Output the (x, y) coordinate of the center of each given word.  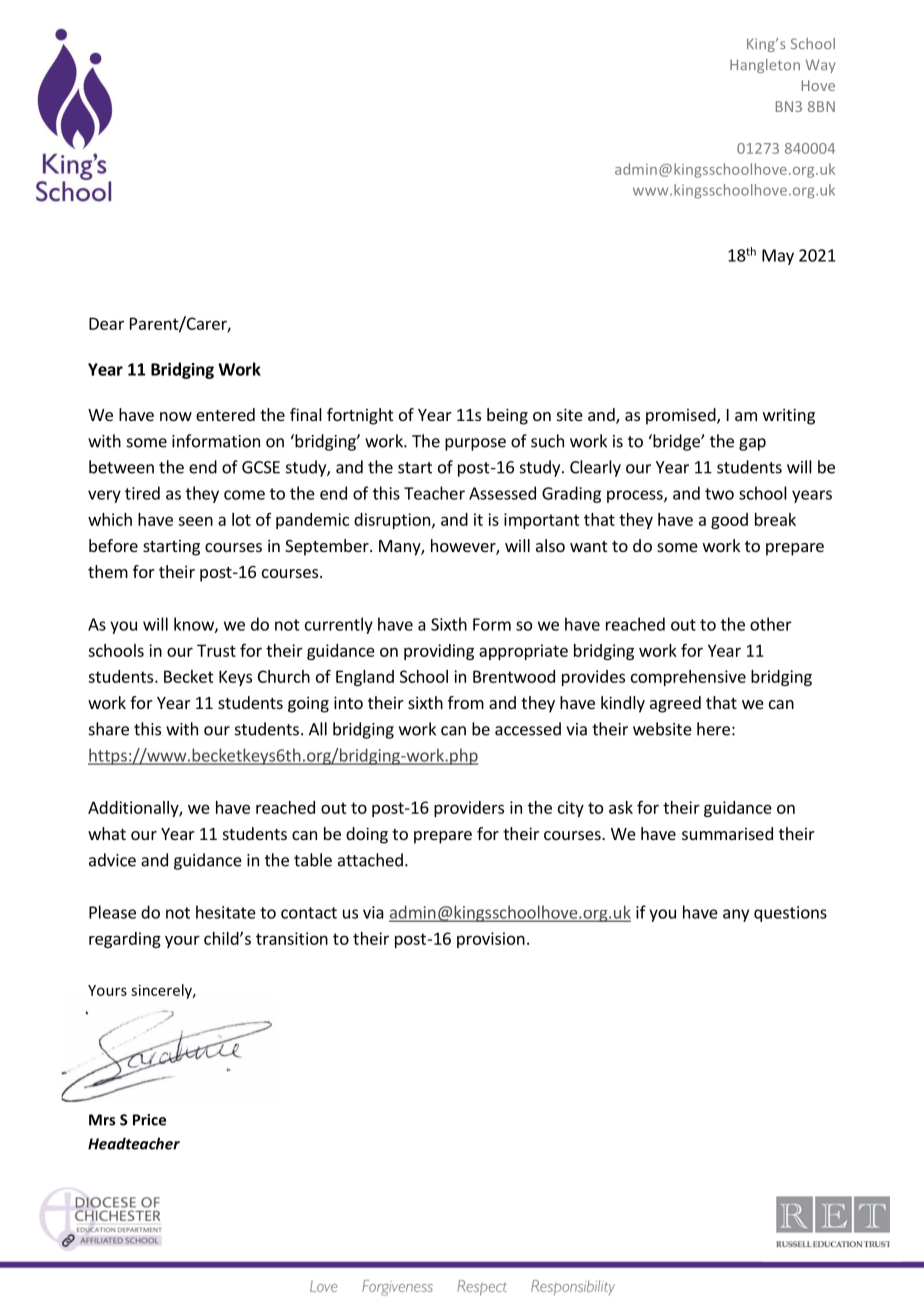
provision (491, 940)
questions (790, 914)
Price (149, 1120)
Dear (106, 323)
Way (821, 66)
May (778, 257)
